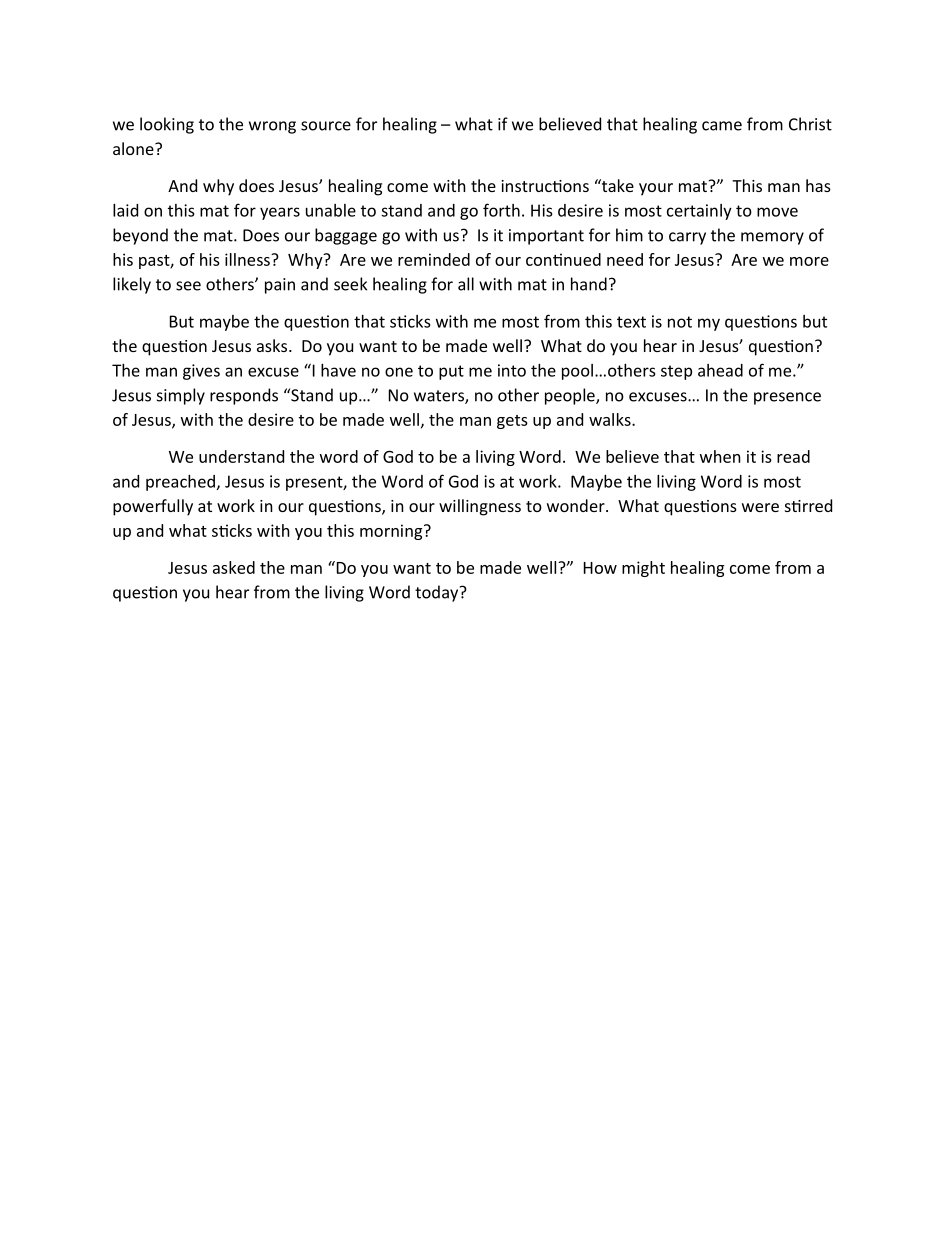 This image has height=1233, width=952. I want to click on might, so click(643, 569).
